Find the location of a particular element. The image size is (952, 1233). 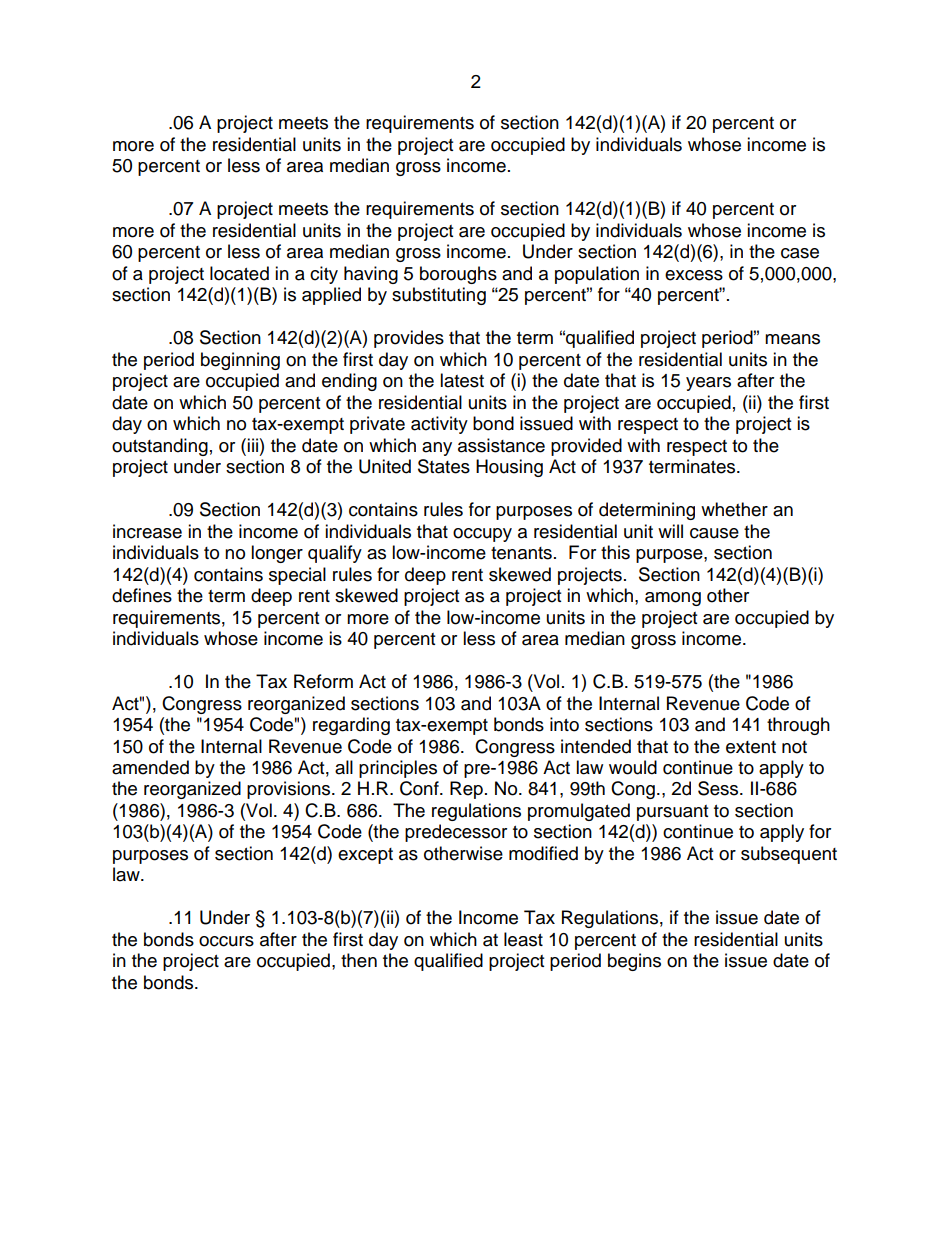

whether is located at coordinates (734, 509).
